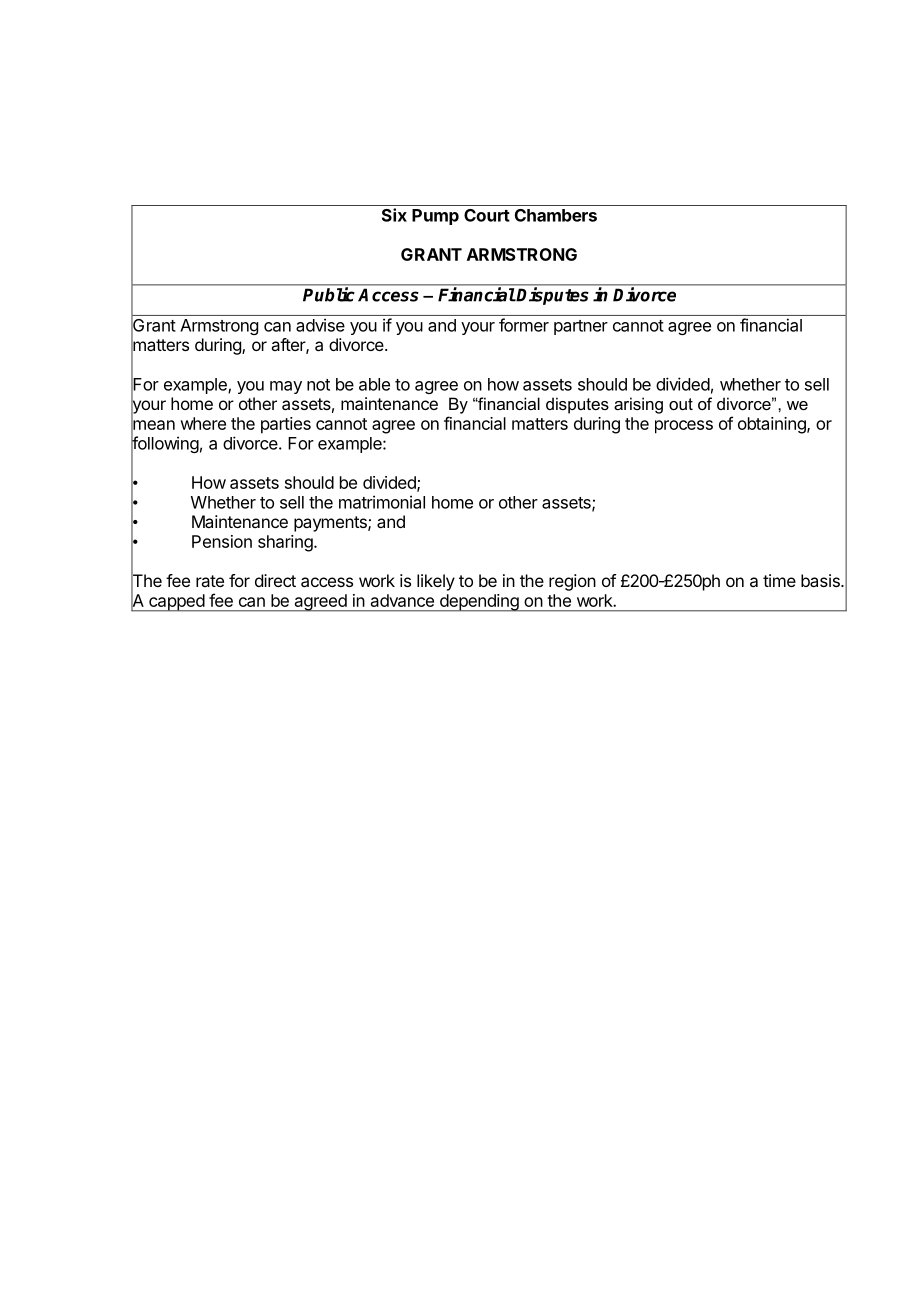 Image resolution: width=924 pixels, height=1309 pixels. I want to click on partner, so click(581, 327).
